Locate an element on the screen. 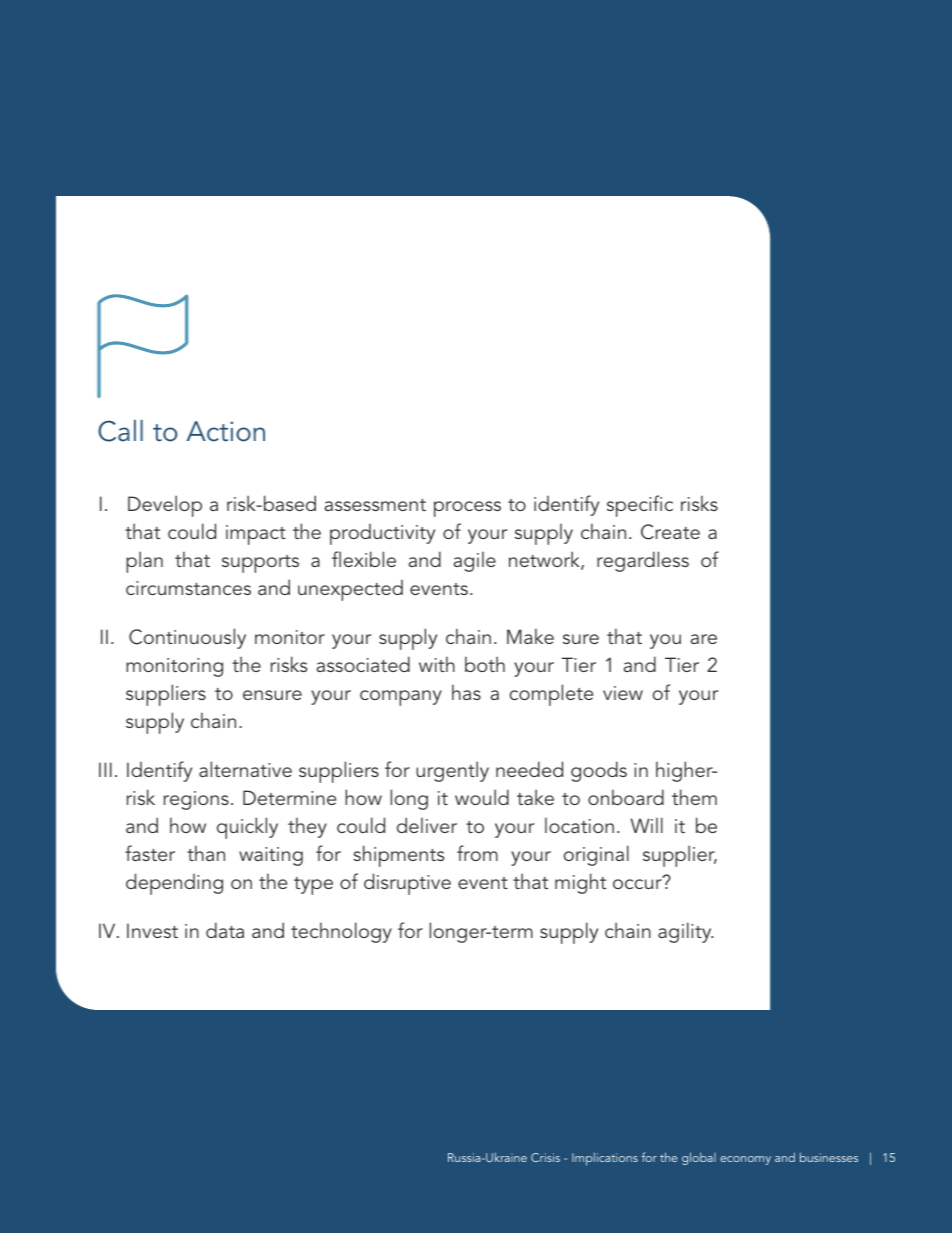 The height and width of the screenshot is (1233, 952). would is located at coordinates (482, 797).
